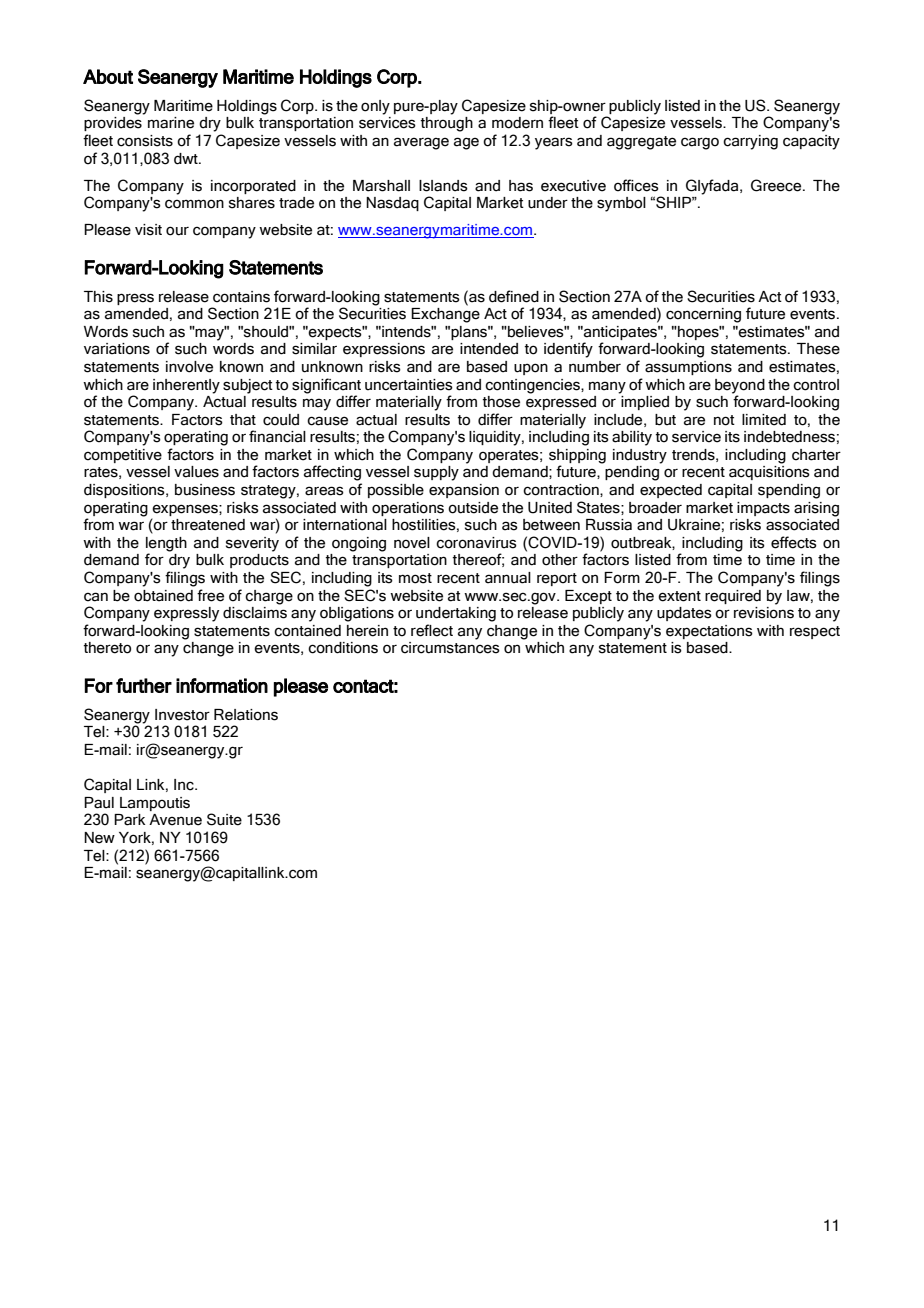  Describe the element at coordinates (447, 124) in the page. I see `through` at that location.
